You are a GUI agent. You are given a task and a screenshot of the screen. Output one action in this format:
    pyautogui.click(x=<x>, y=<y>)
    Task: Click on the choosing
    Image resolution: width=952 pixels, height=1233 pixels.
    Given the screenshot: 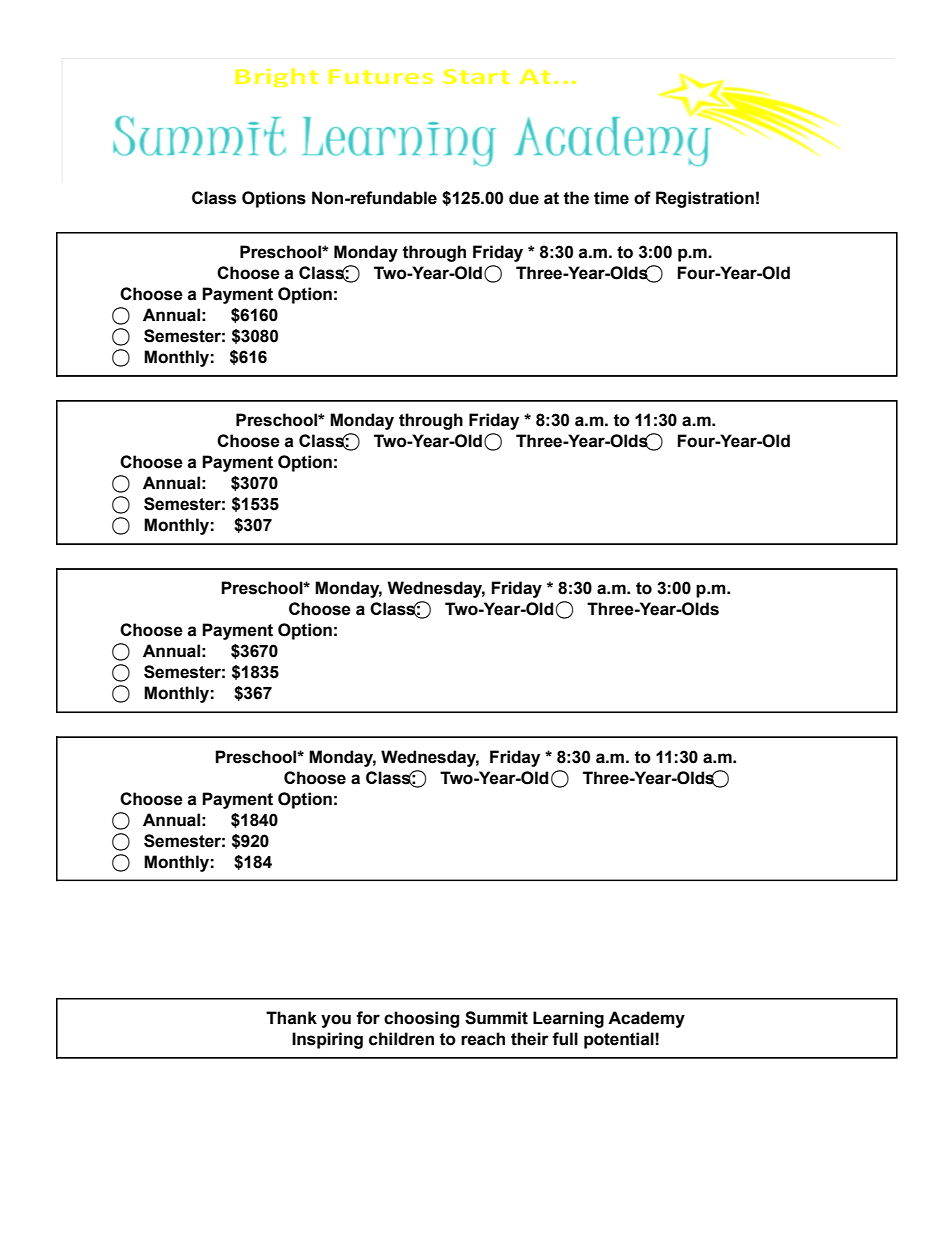 What is the action you would take?
    pyautogui.click(x=421, y=1019)
